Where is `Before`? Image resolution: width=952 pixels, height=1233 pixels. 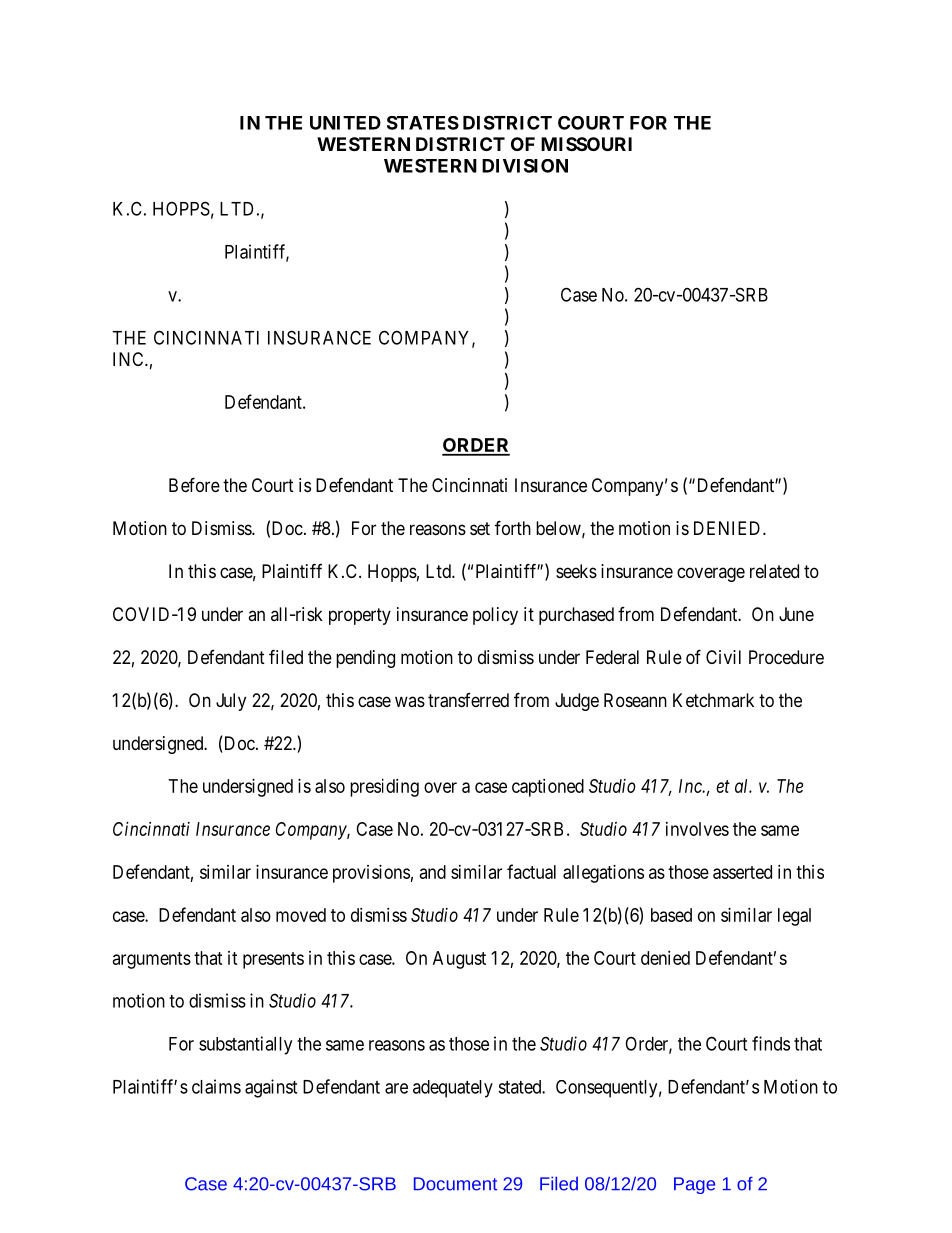
Before is located at coordinates (194, 484).
